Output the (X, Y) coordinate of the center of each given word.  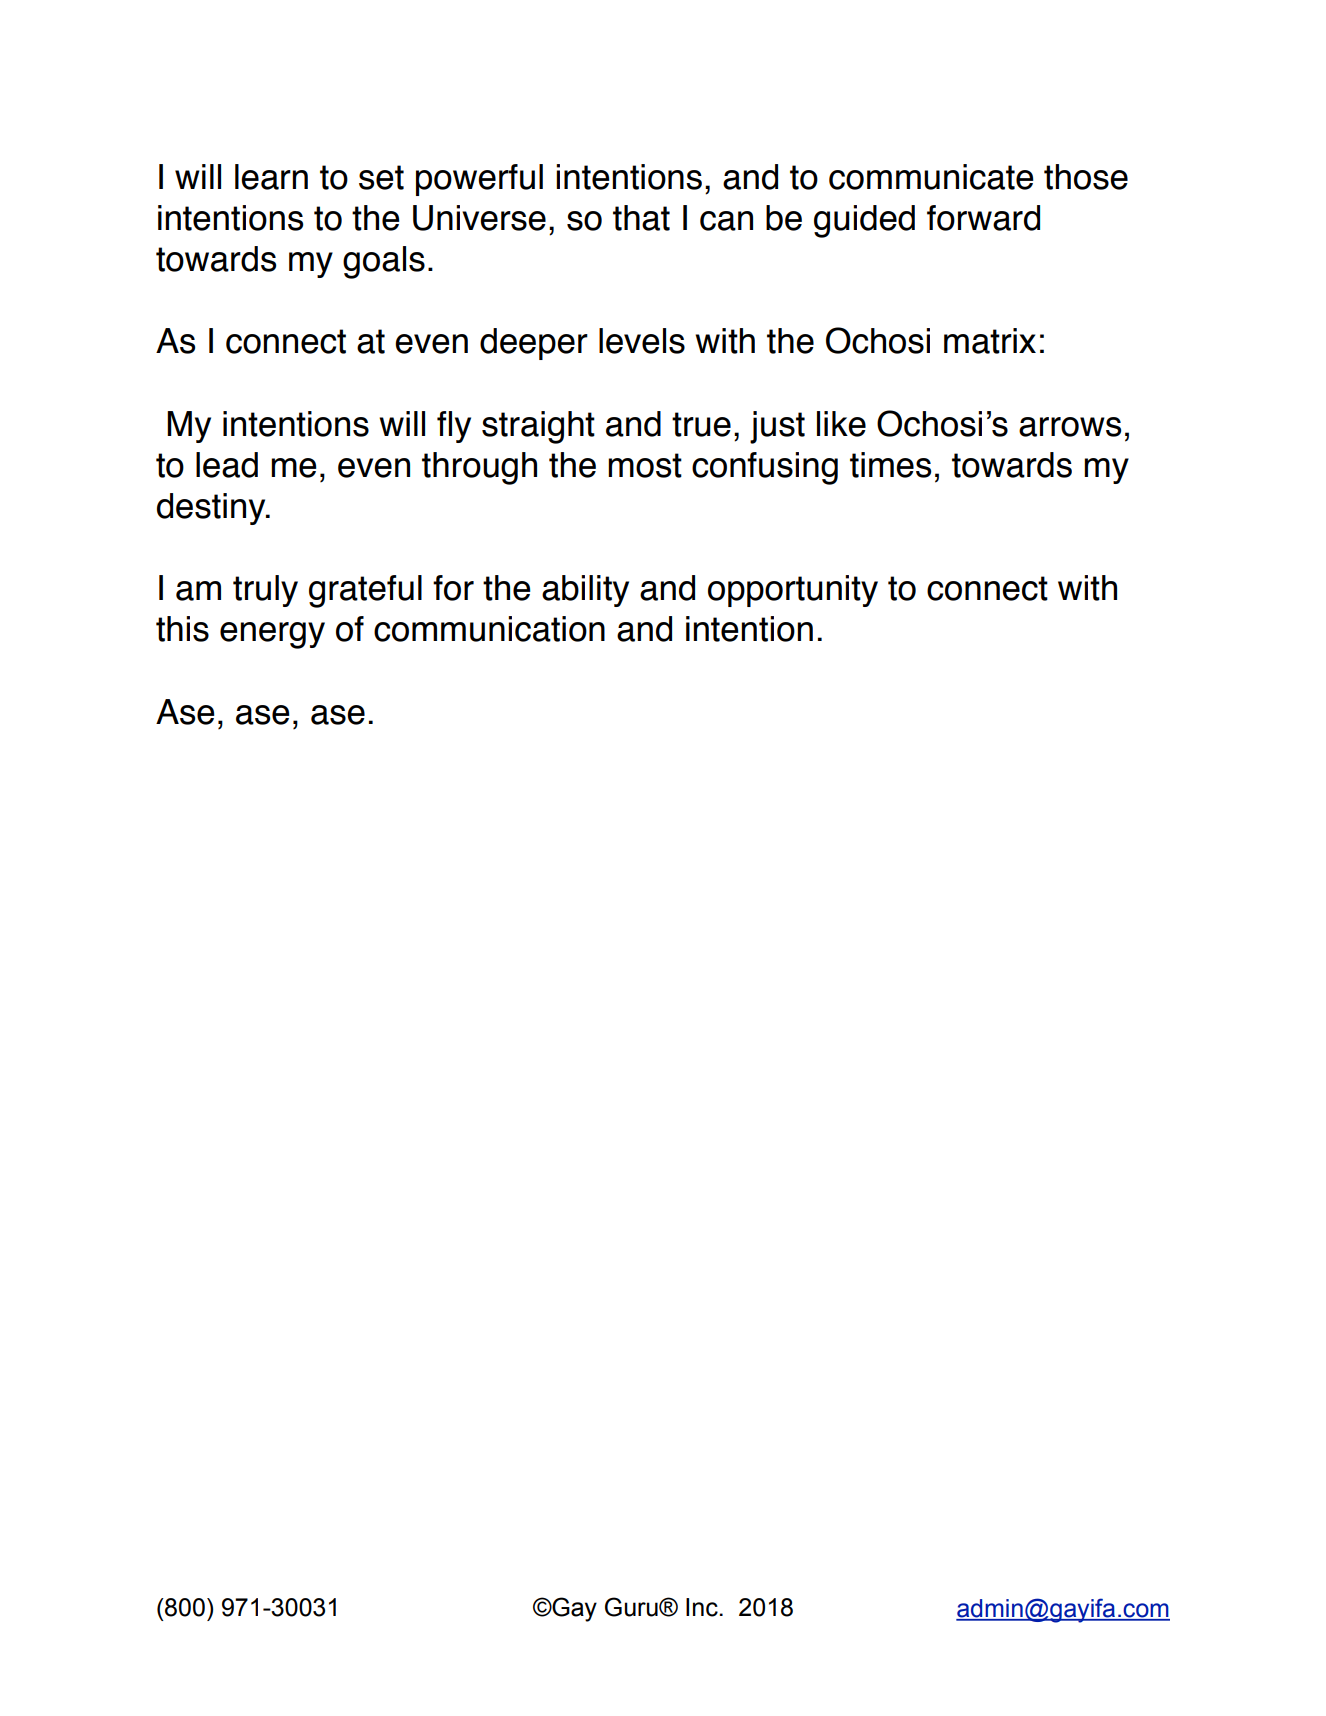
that (641, 218)
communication (489, 629)
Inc (702, 1607)
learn (271, 177)
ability (585, 591)
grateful (365, 591)
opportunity (793, 591)
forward (983, 218)
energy (272, 635)
